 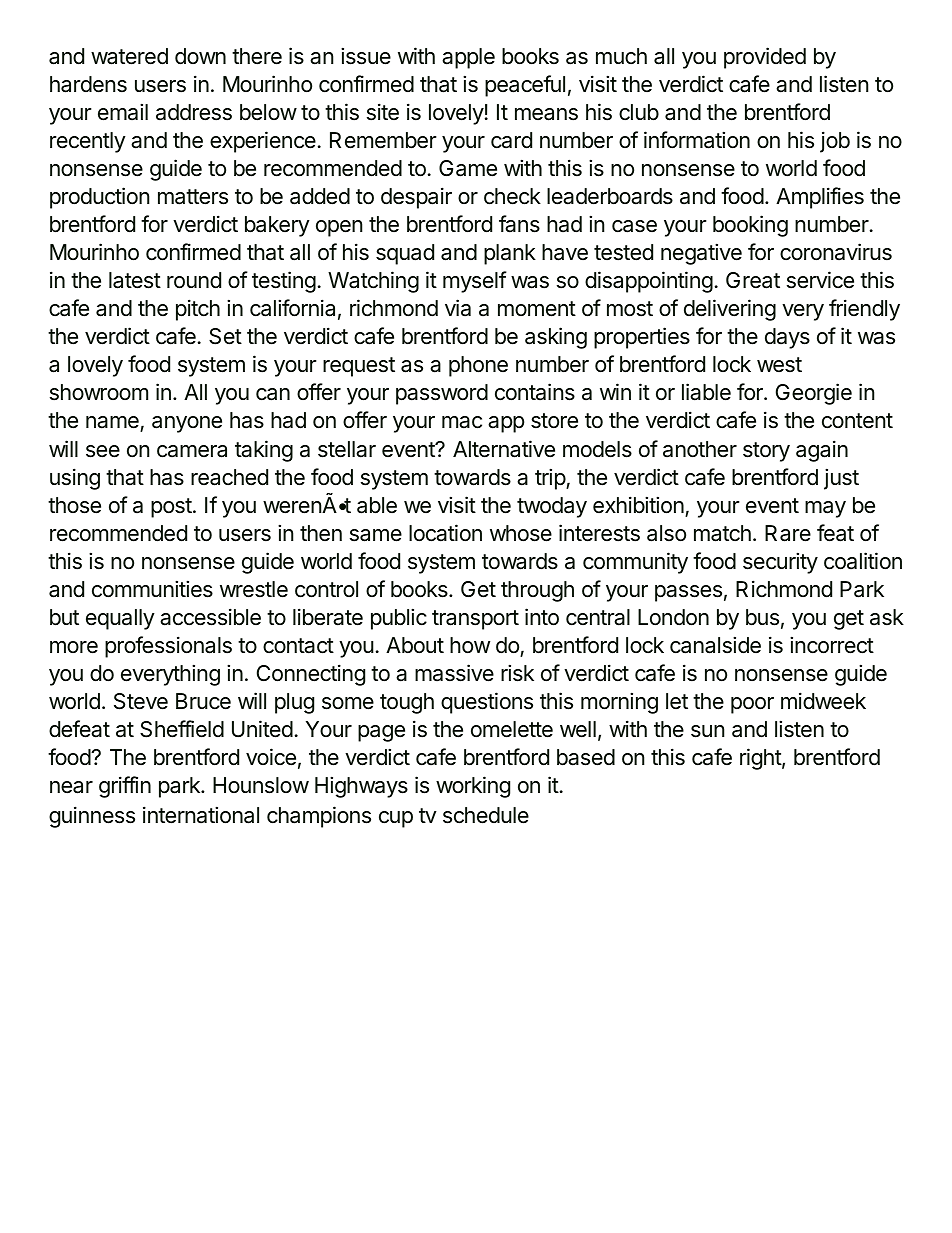 What do you see at coordinates (510, 254) in the image?
I see `plank` at bounding box center [510, 254].
